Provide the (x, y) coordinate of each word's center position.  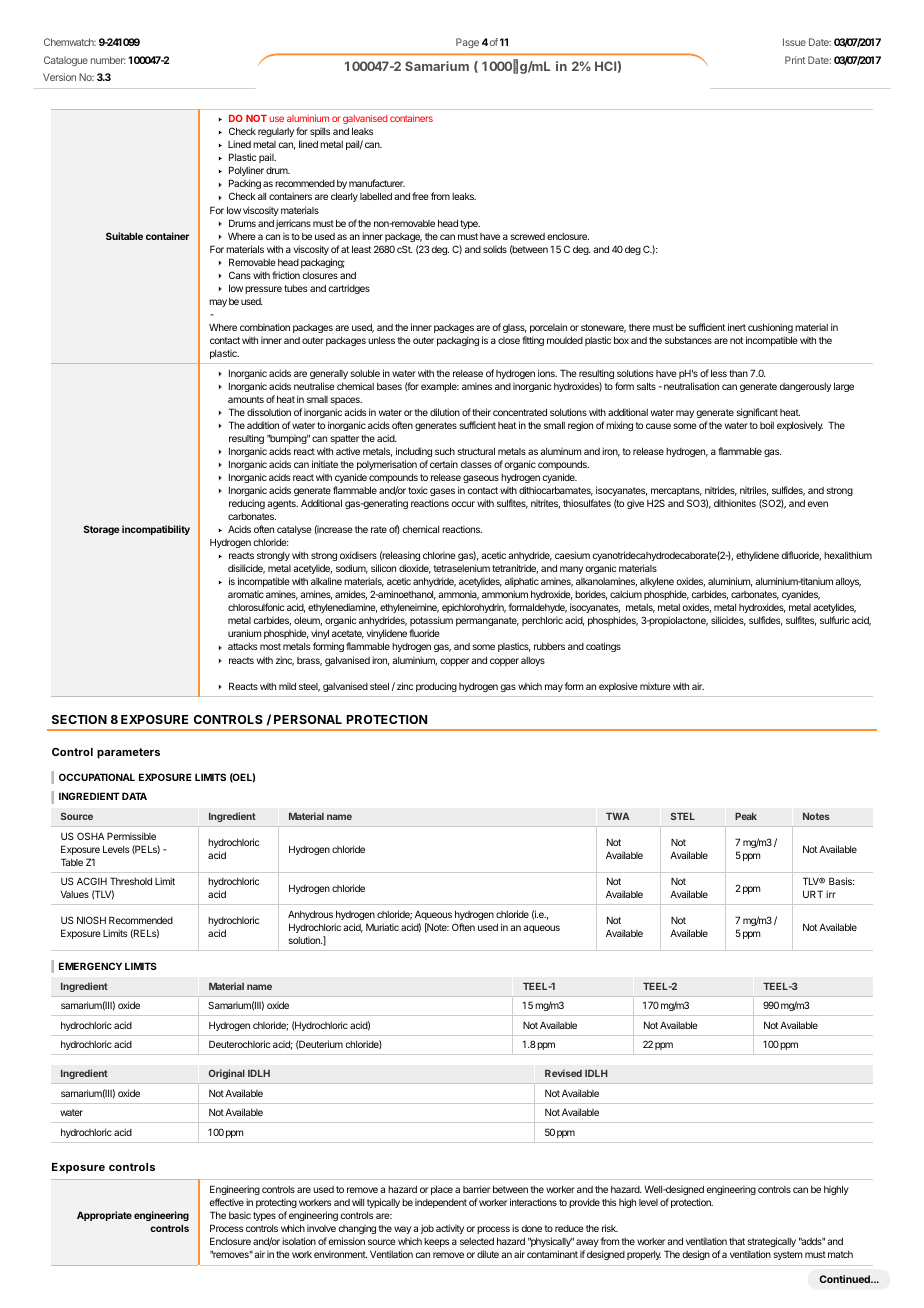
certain (444, 464)
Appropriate (104, 1216)
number (108, 60)
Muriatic (382, 927)
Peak (746, 816)
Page (467, 43)
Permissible (131, 836)
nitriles (754, 491)
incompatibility (156, 530)
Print (795, 60)
